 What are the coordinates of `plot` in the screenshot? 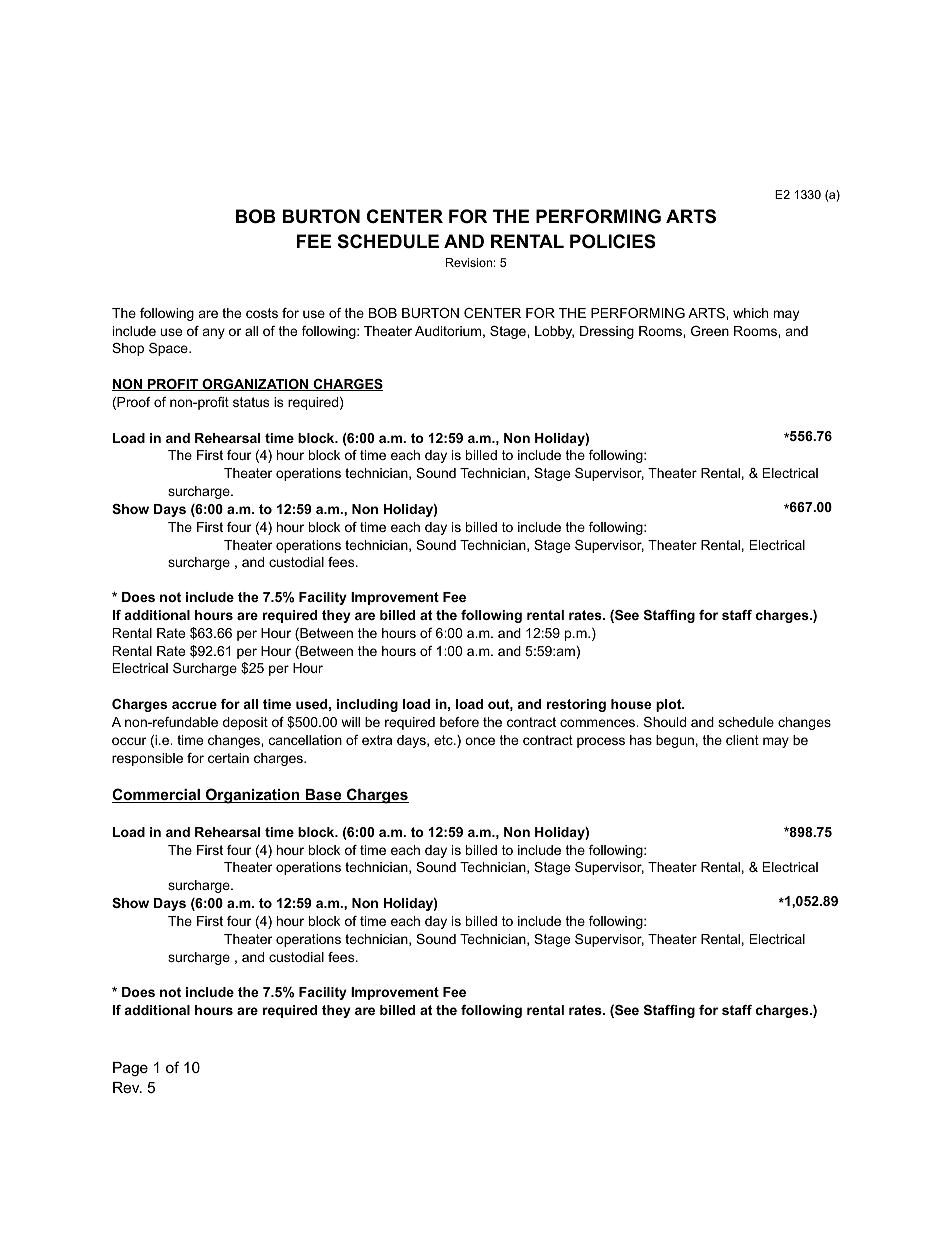 It's located at (670, 705).
